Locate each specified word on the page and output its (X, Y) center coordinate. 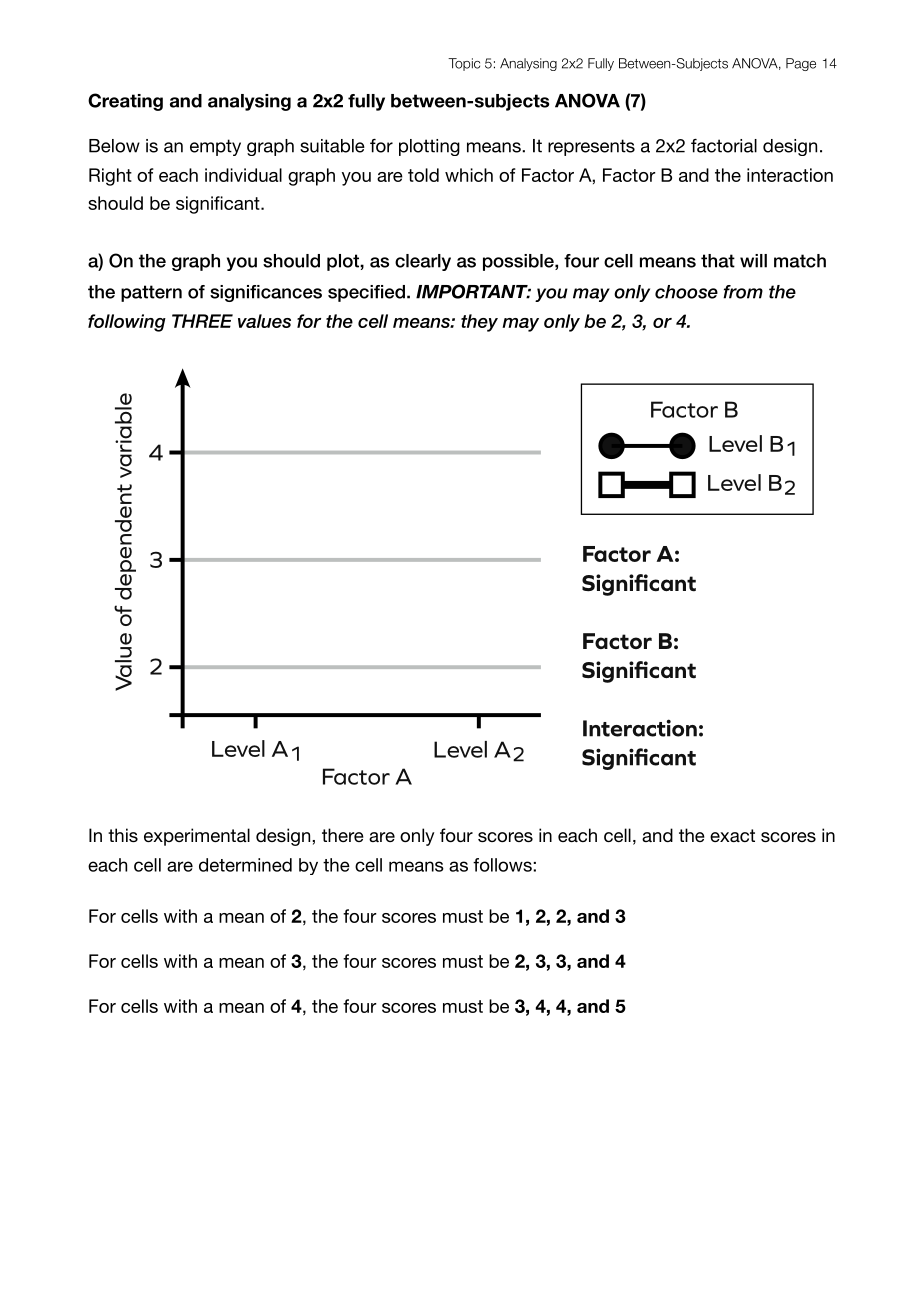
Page (801, 64)
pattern (151, 293)
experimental (197, 837)
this (123, 835)
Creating (125, 102)
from (743, 292)
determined (245, 865)
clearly (423, 262)
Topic (464, 64)
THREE (202, 321)
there (343, 835)
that (718, 261)
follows (503, 865)
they (479, 323)
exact (732, 835)
